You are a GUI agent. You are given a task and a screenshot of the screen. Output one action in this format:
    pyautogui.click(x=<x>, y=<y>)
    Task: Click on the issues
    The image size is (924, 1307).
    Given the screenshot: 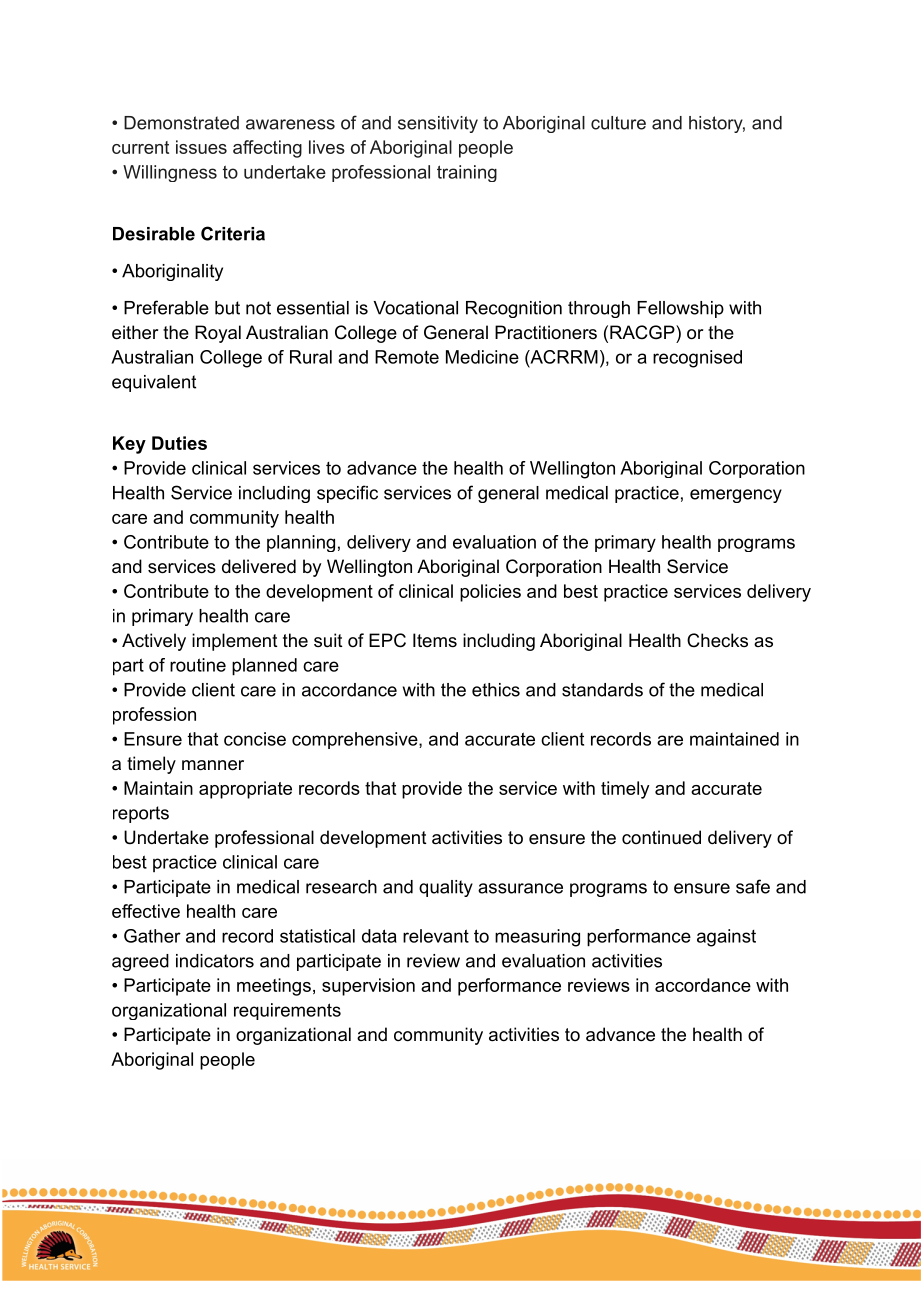 What is the action you would take?
    pyautogui.click(x=201, y=147)
